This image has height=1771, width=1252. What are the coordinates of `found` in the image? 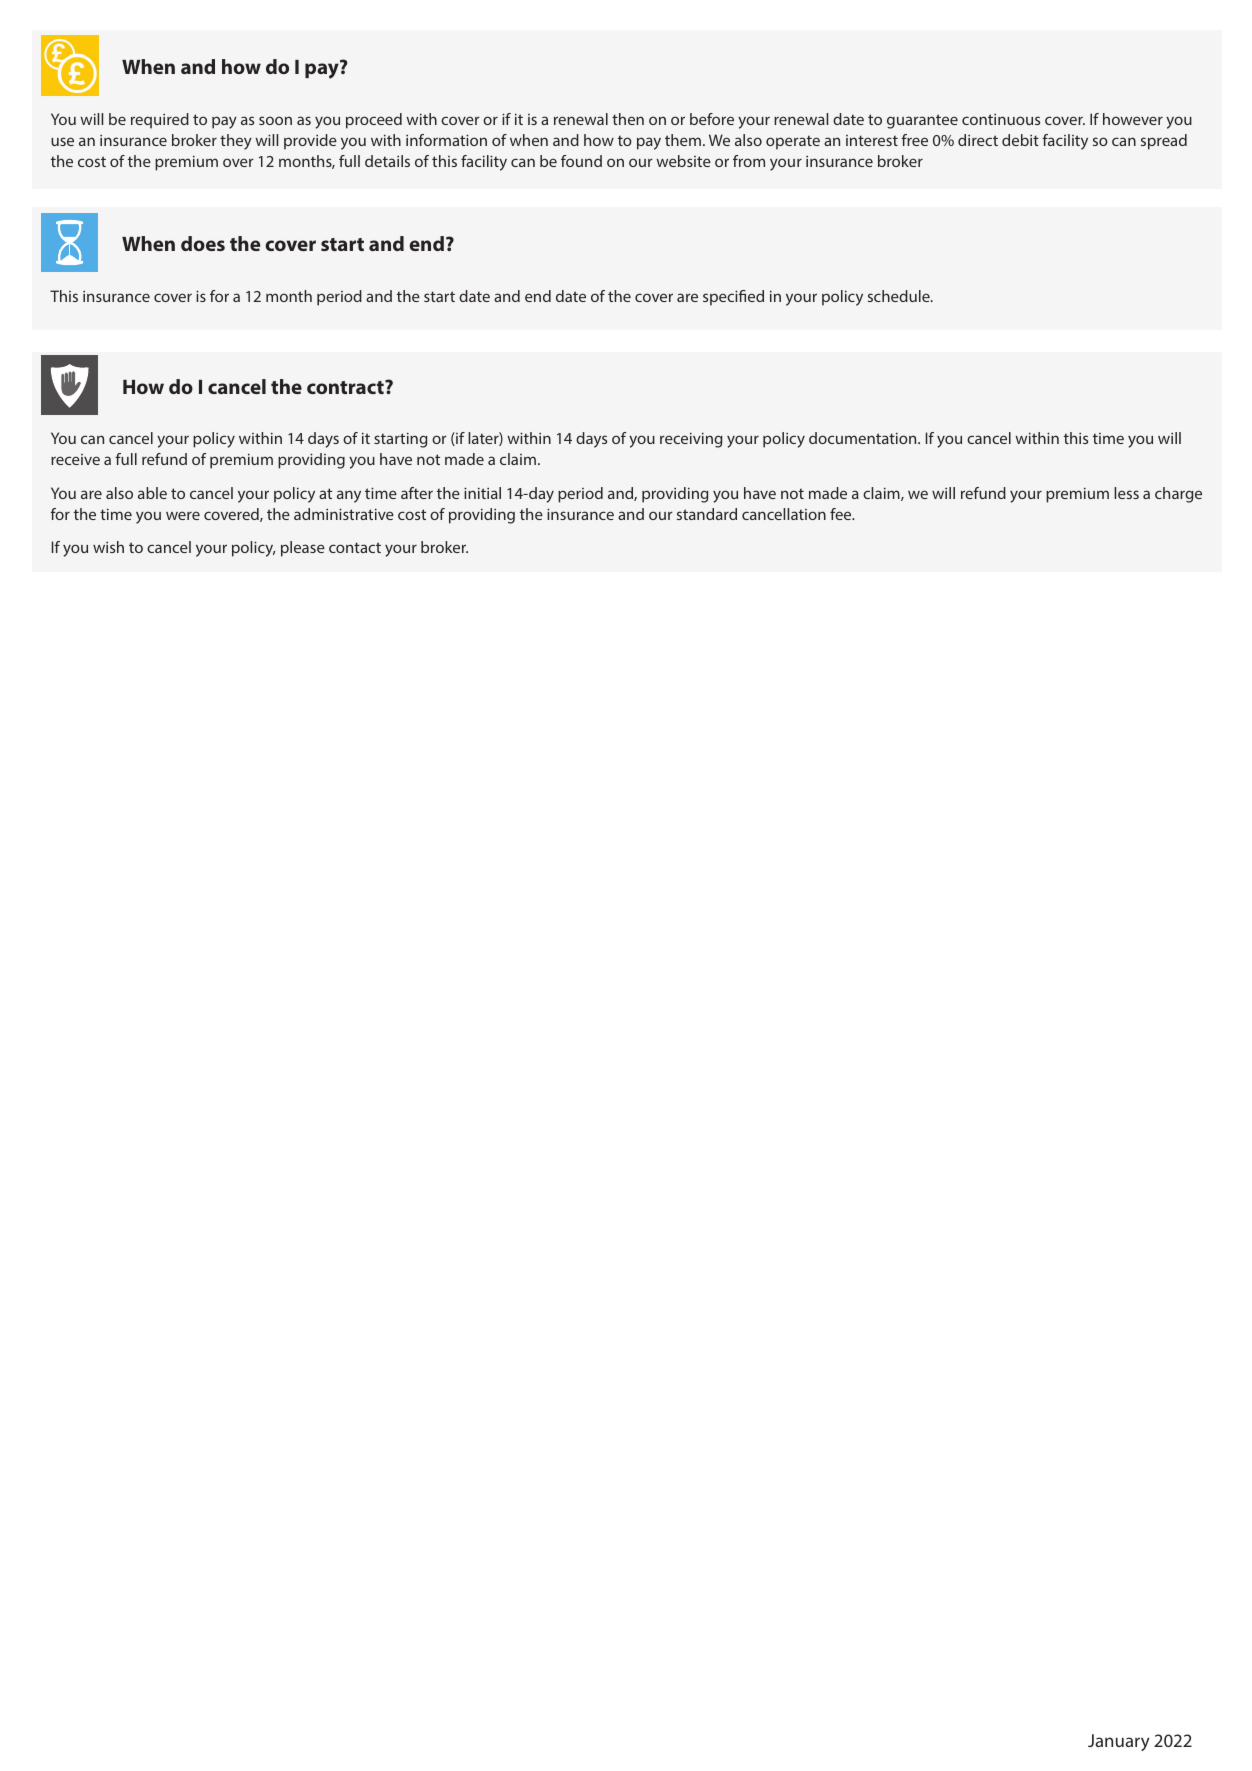 It's located at (581, 161).
